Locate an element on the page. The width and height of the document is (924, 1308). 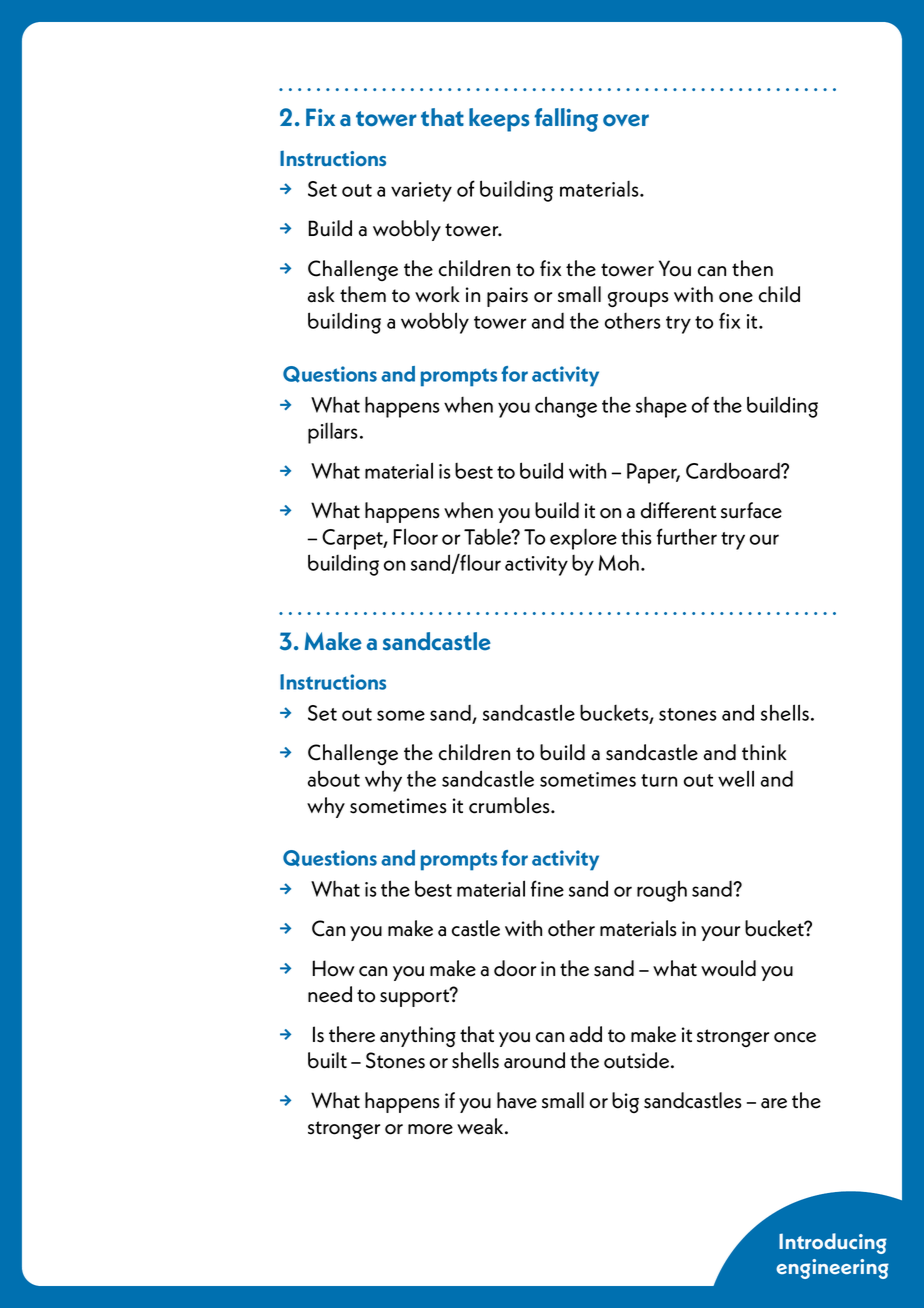
variety is located at coordinates (421, 192).
